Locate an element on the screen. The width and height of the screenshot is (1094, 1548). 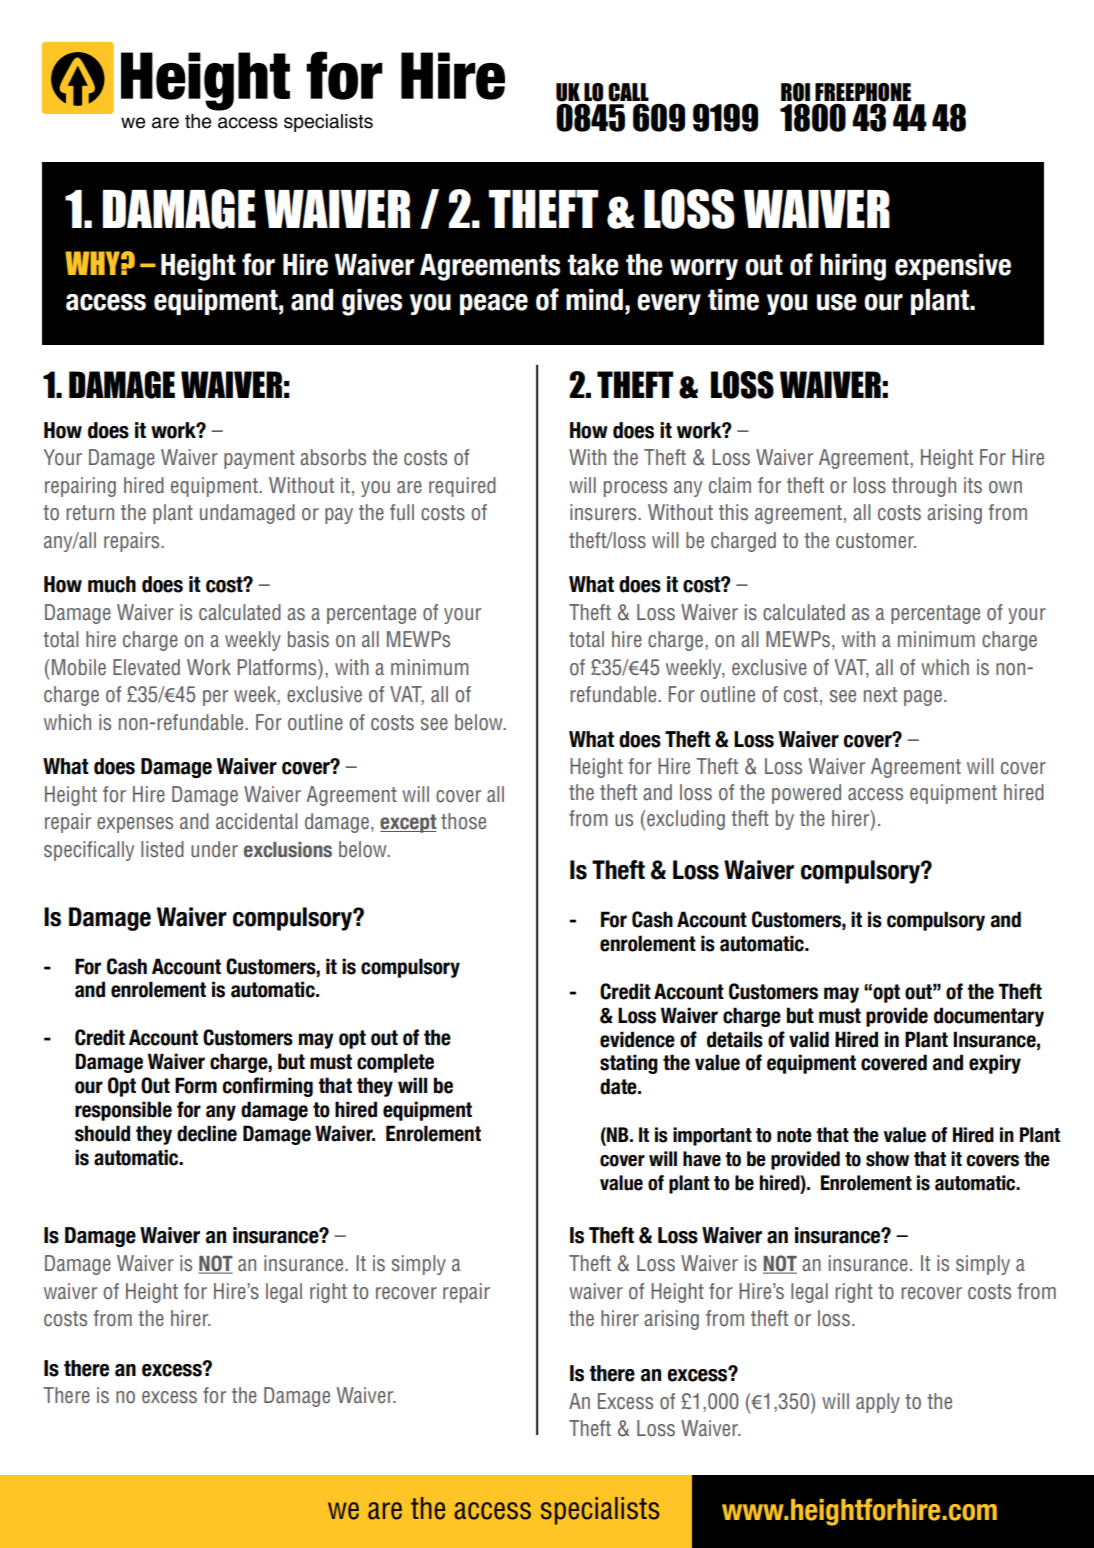
through is located at coordinates (924, 487).
